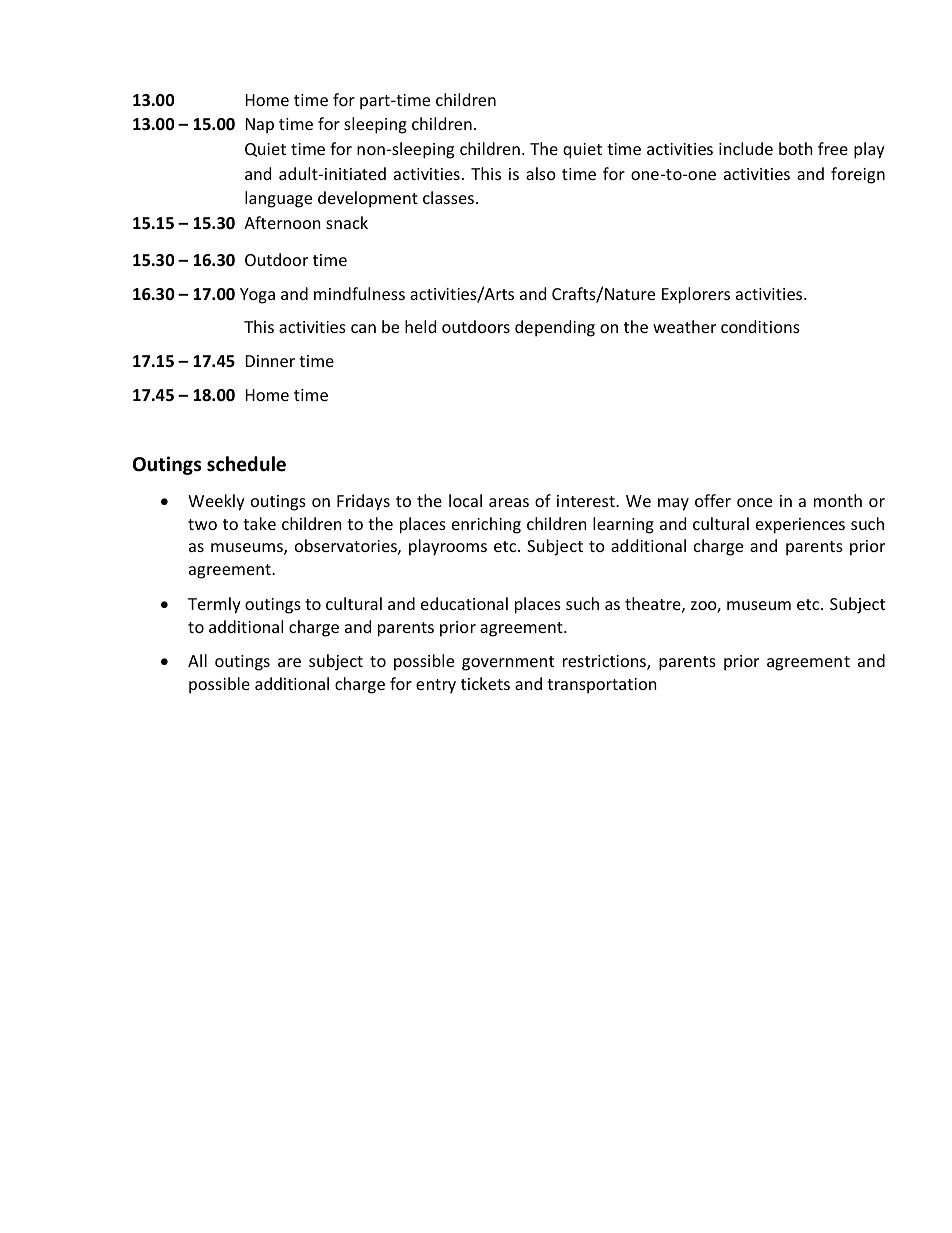  What do you see at coordinates (197, 660) in the screenshot?
I see `All` at bounding box center [197, 660].
